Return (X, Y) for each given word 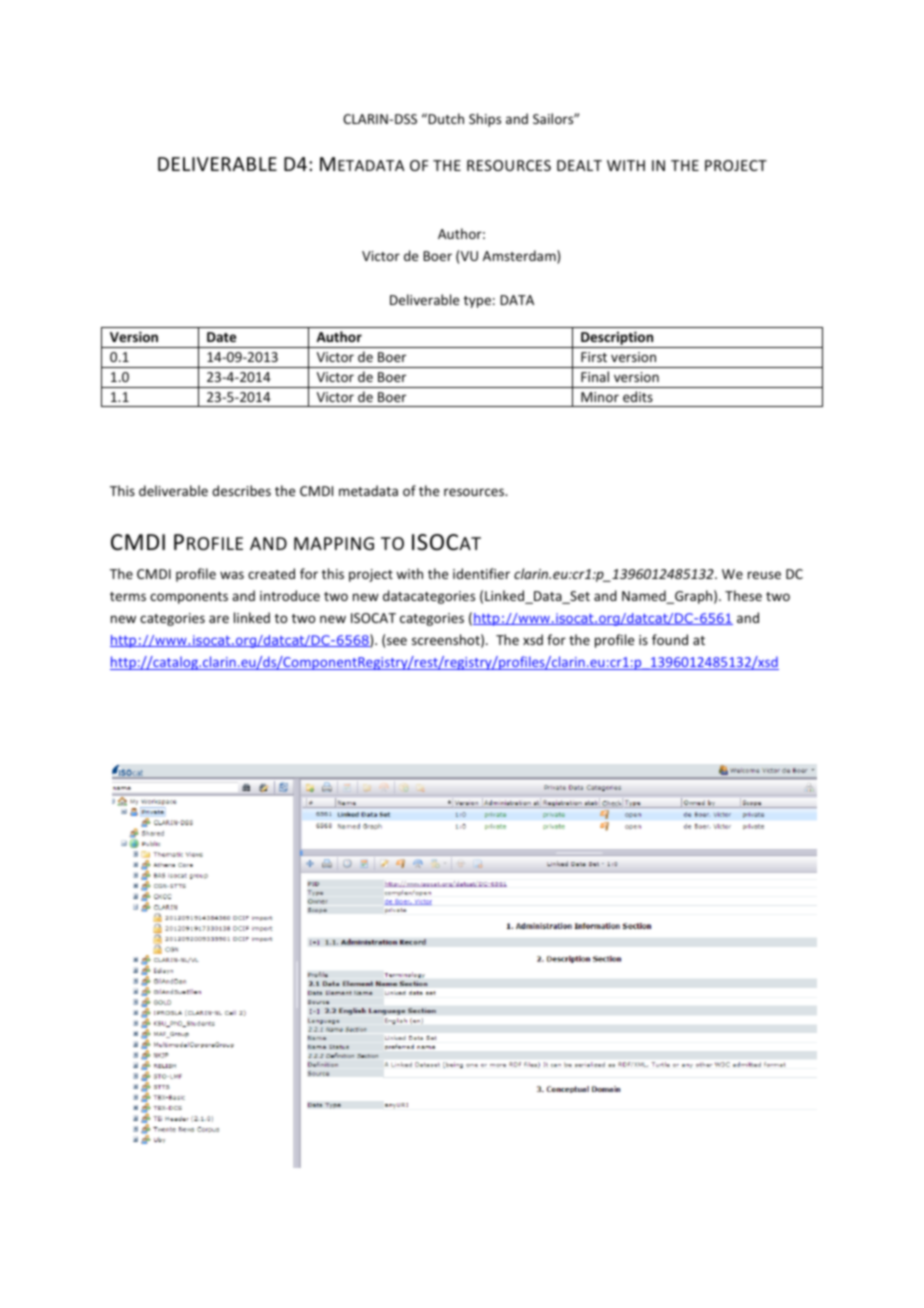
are (219, 619)
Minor (600, 397)
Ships (485, 120)
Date (221, 337)
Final (595, 376)
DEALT (579, 165)
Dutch (446, 118)
